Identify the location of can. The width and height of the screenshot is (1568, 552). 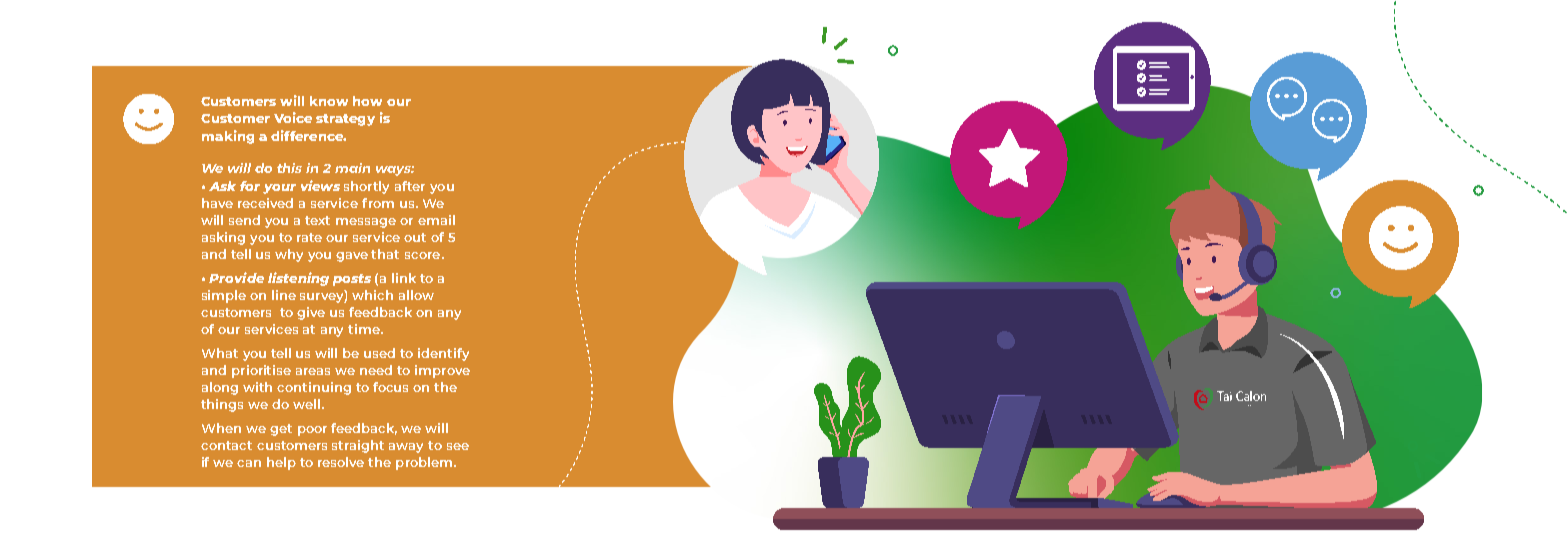
(249, 463).
